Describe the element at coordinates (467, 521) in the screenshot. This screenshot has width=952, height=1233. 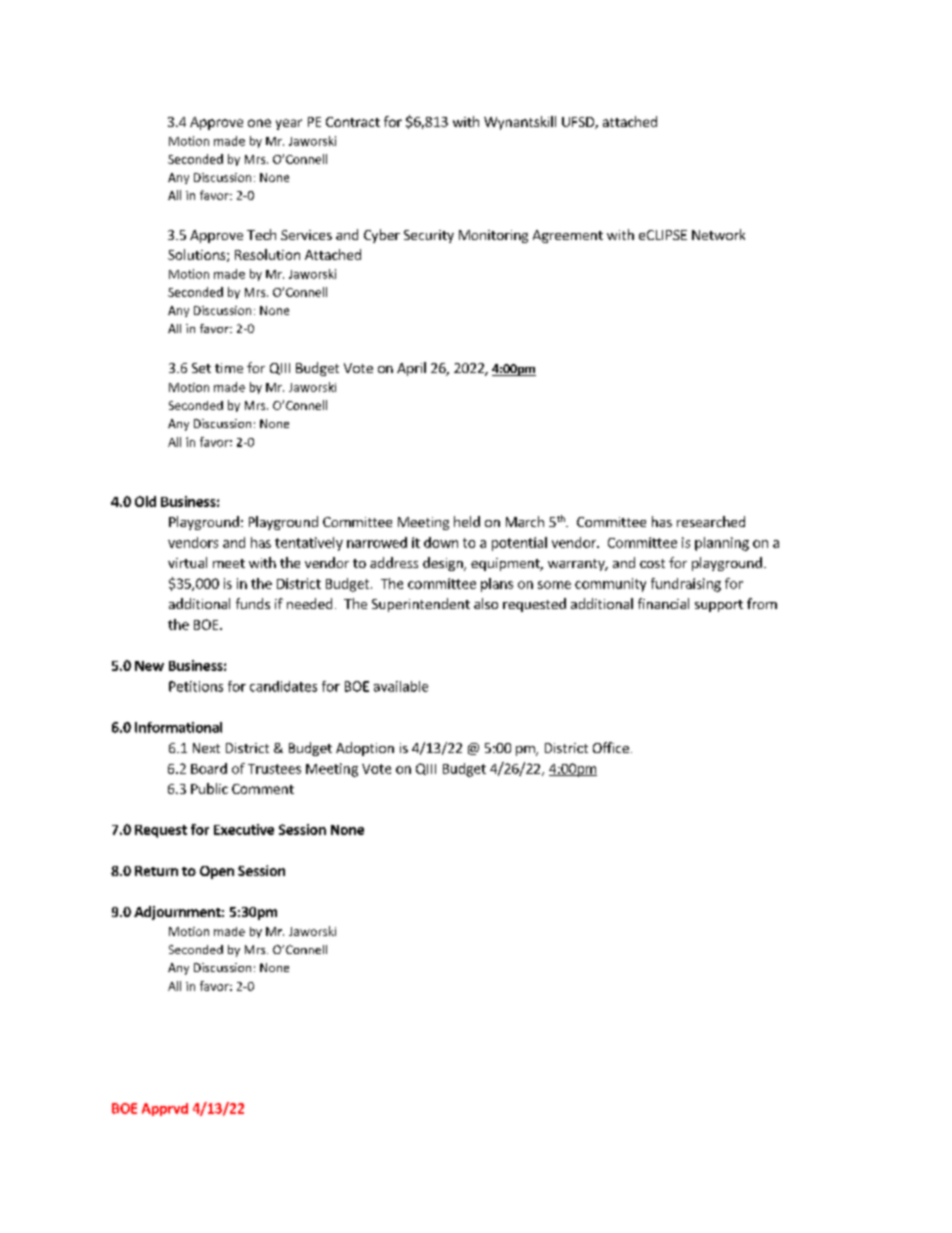
I see `held` at that location.
